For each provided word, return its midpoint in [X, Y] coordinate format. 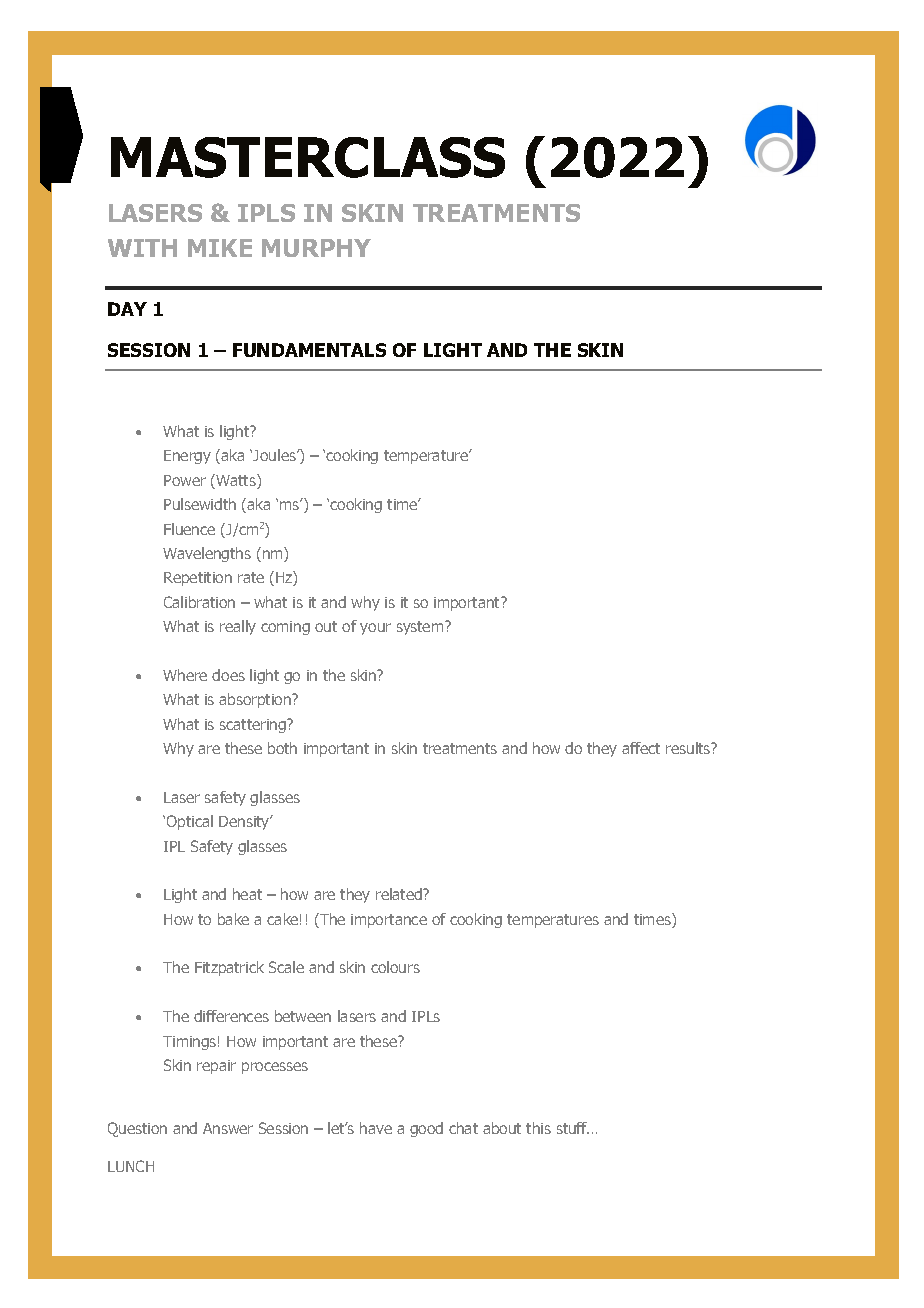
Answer [228, 1128]
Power [185, 480]
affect [641, 748]
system [421, 628]
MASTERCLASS [308, 157]
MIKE [220, 248]
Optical [190, 822]
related [400, 894]
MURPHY [316, 248]
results [689, 748]
